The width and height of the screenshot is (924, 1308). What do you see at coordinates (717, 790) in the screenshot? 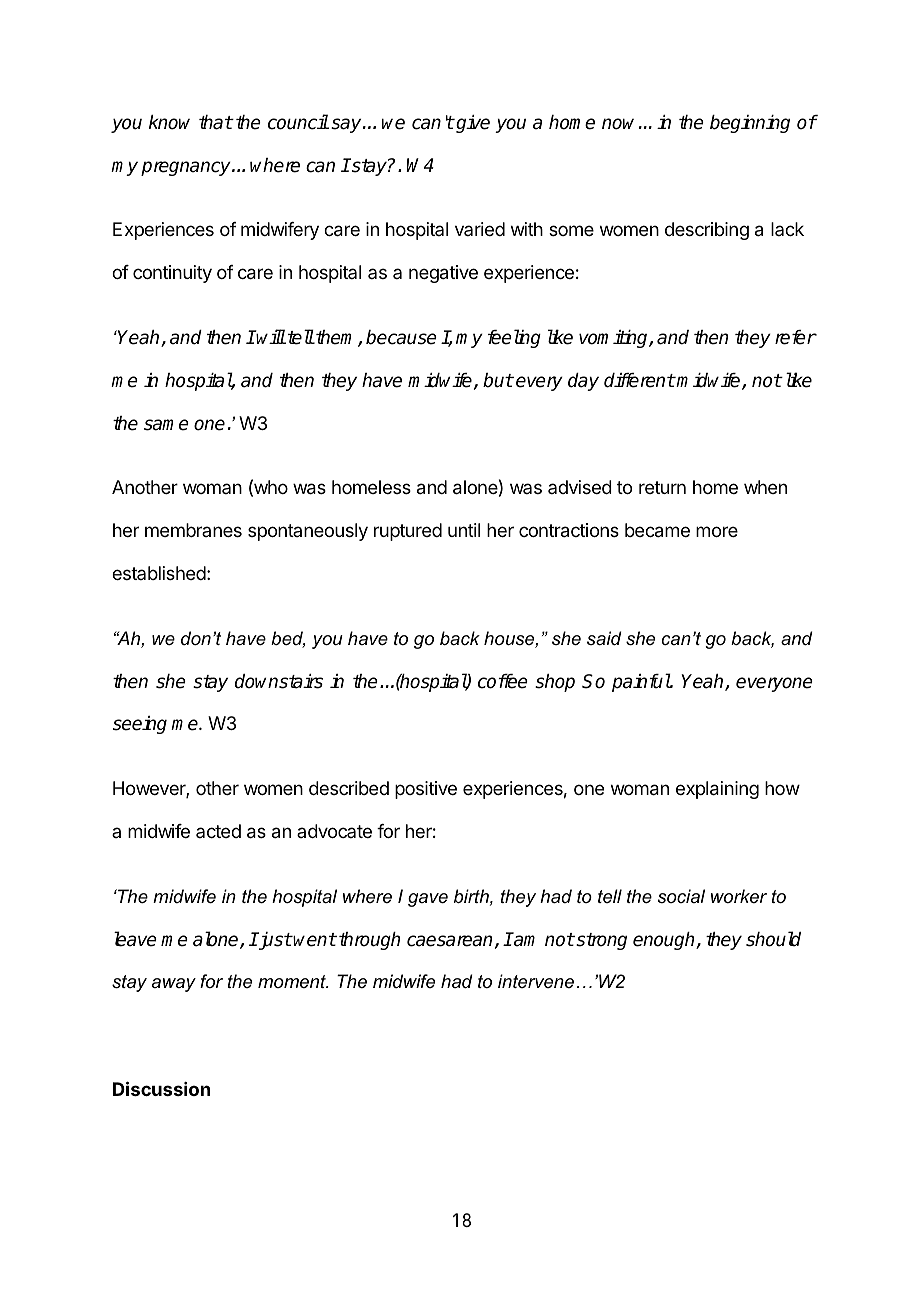
I see `explaining` at bounding box center [717, 790].
